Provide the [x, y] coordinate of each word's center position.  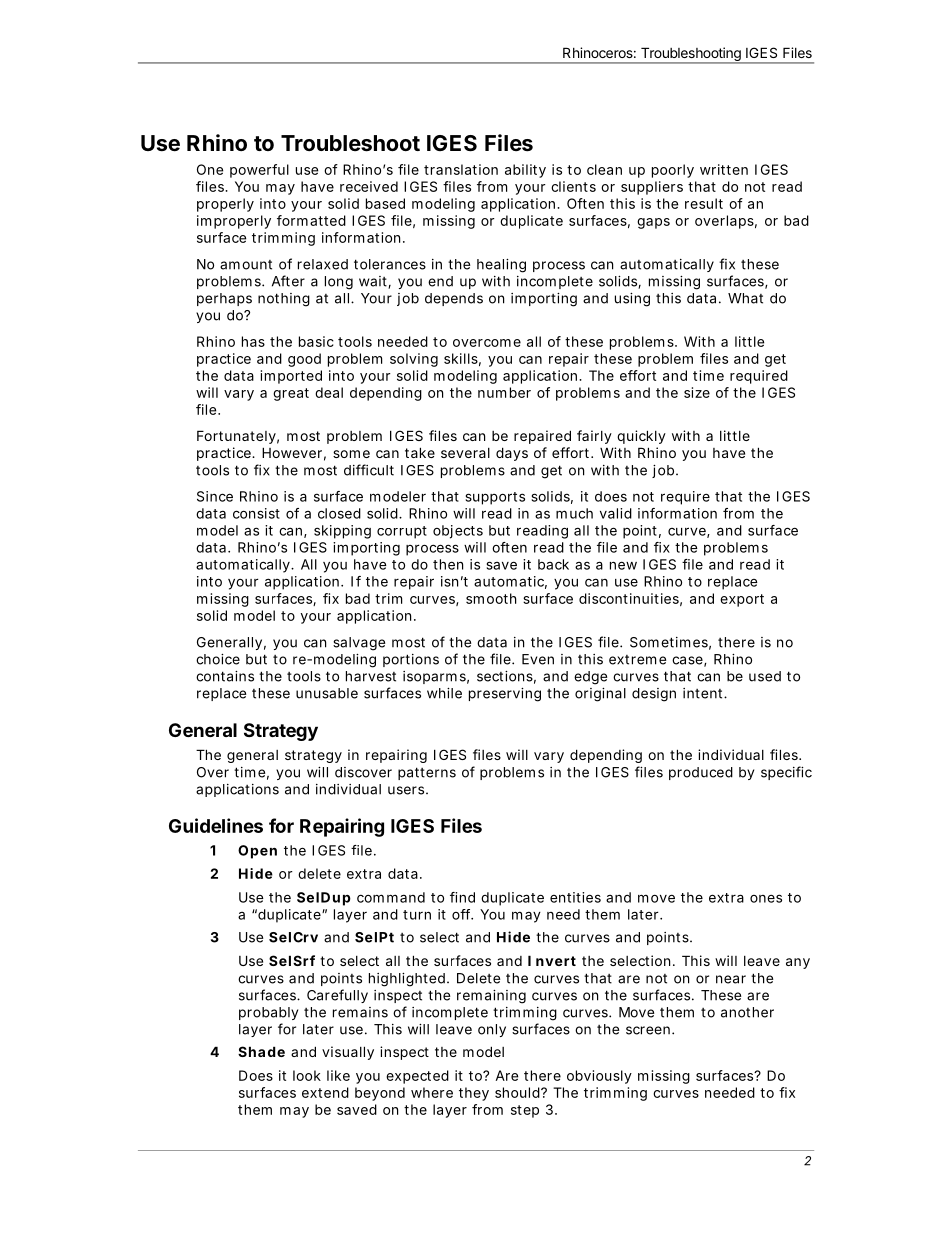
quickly [641, 437]
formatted [311, 220]
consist [256, 513]
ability [525, 171]
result [704, 203]
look [307, 1075]
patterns [427, 773]
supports [495, 498]
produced [701, 773]
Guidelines [216, 825]
